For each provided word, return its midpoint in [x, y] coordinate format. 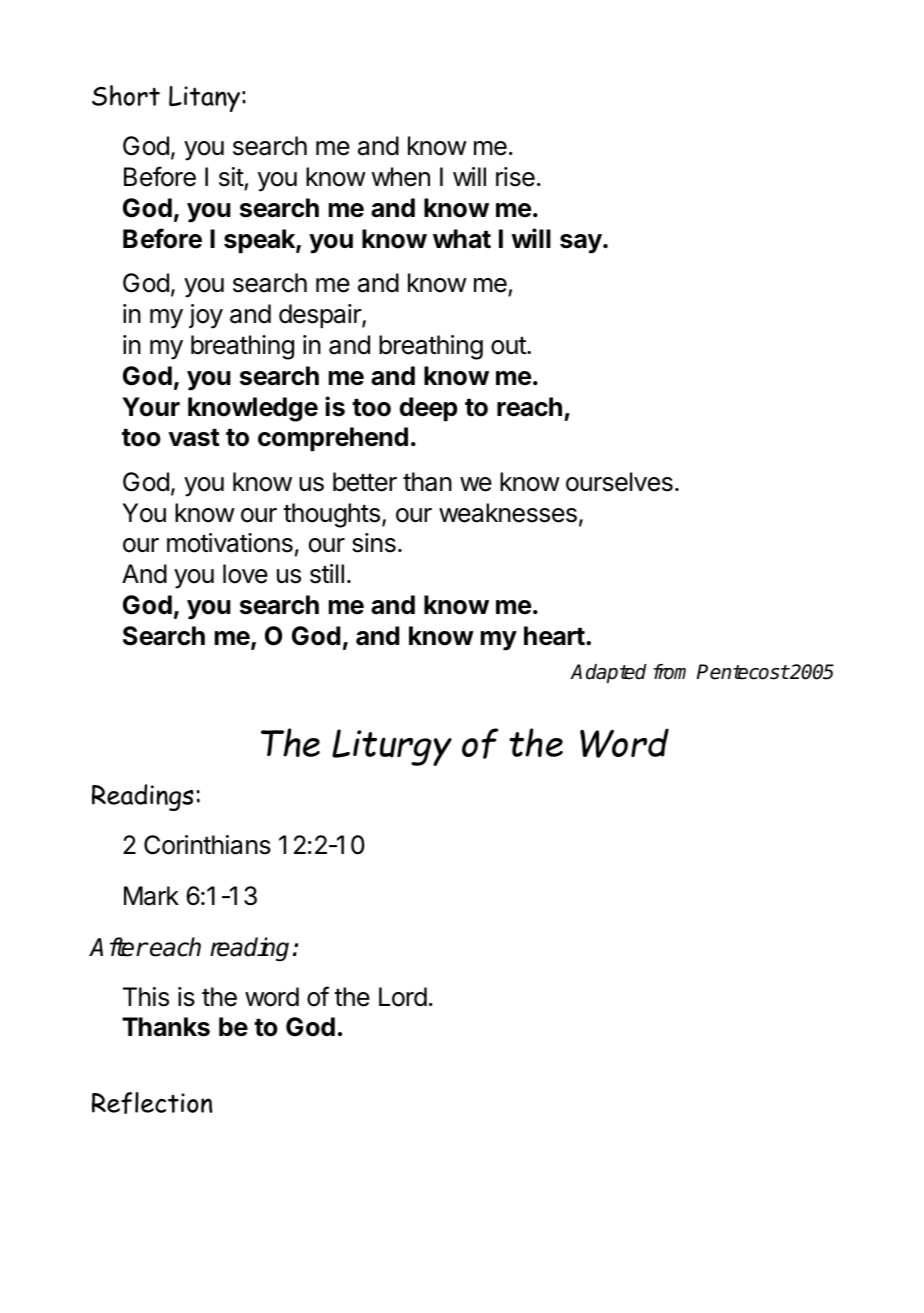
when [400, 177]
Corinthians [207, 845]
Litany [204, 99]
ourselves [619, 482]
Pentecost [743, 672]
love [245, 574]
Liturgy [392, 747]
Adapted [608, 673]
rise [515, 177]
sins [374, 543]
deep [428, 409]
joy [206, 316]
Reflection [152, 1103]
